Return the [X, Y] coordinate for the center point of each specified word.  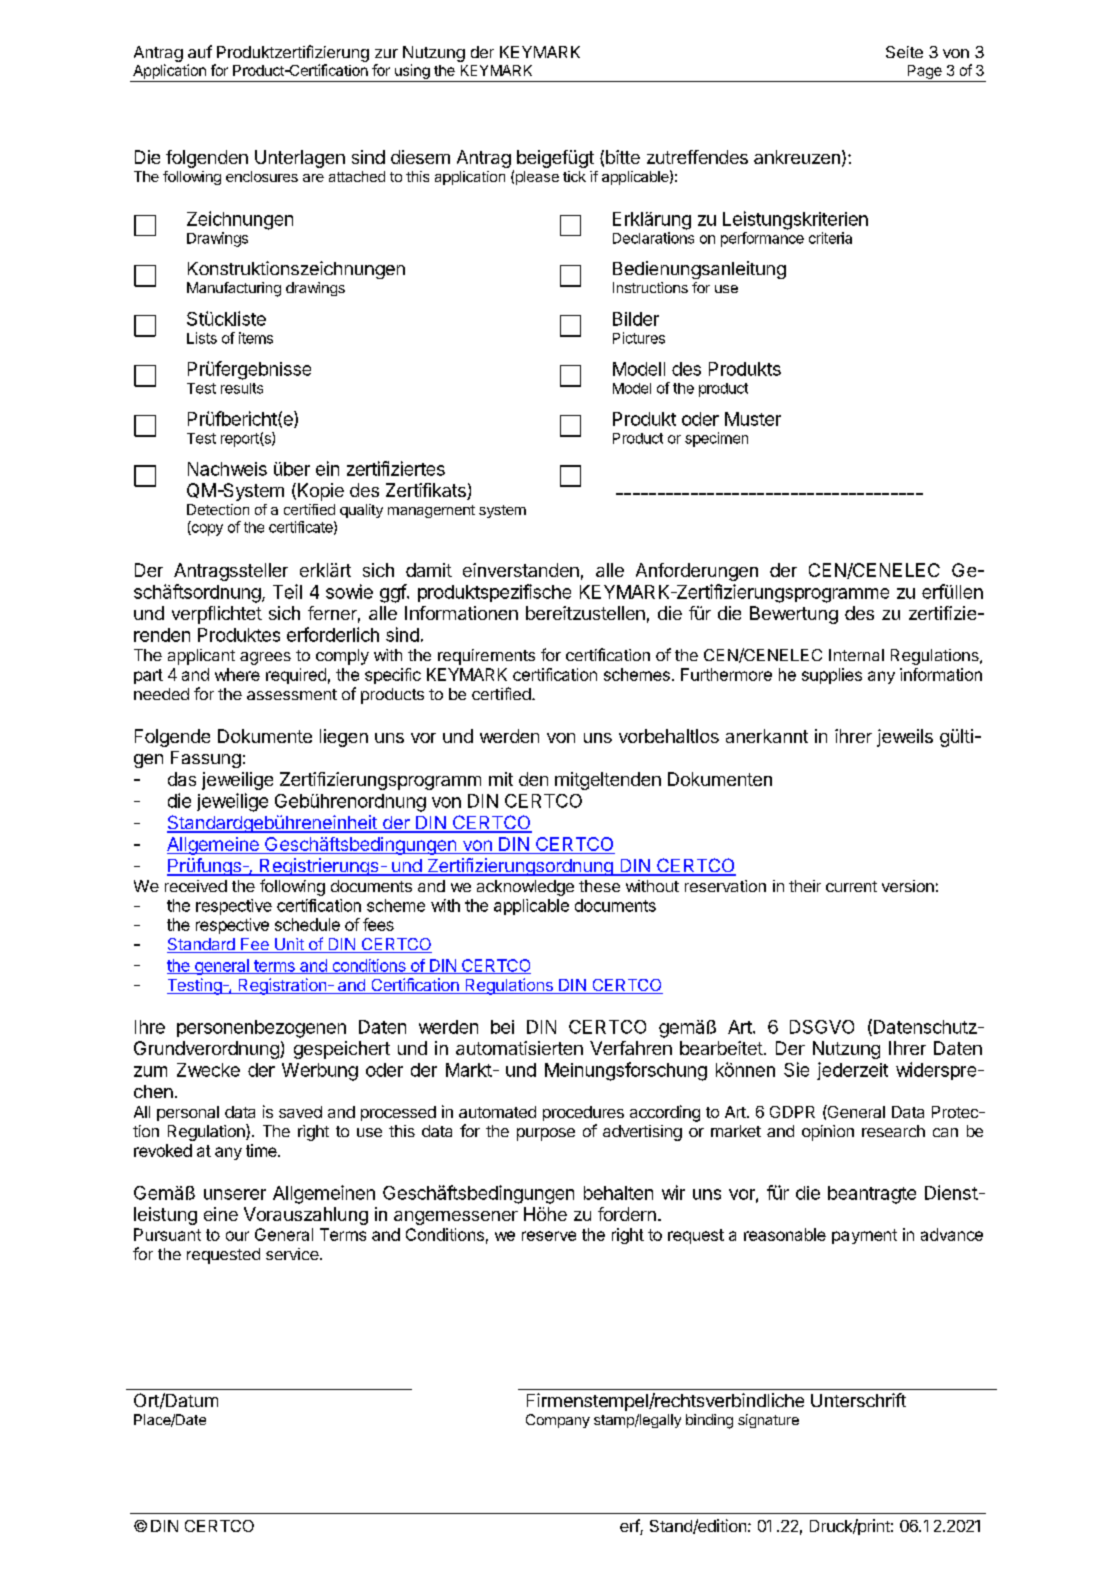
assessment [292, 694]
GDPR [792, 1112]
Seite [904, 52]
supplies [832, 676]
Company [558, 1421]
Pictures [639, 338]
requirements [486, 657]
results [242, 388]
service [293, 1254]
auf [200, 51]
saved [300, 1112]
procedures [583, 1113]
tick [574, 176]
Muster [753, 419]
